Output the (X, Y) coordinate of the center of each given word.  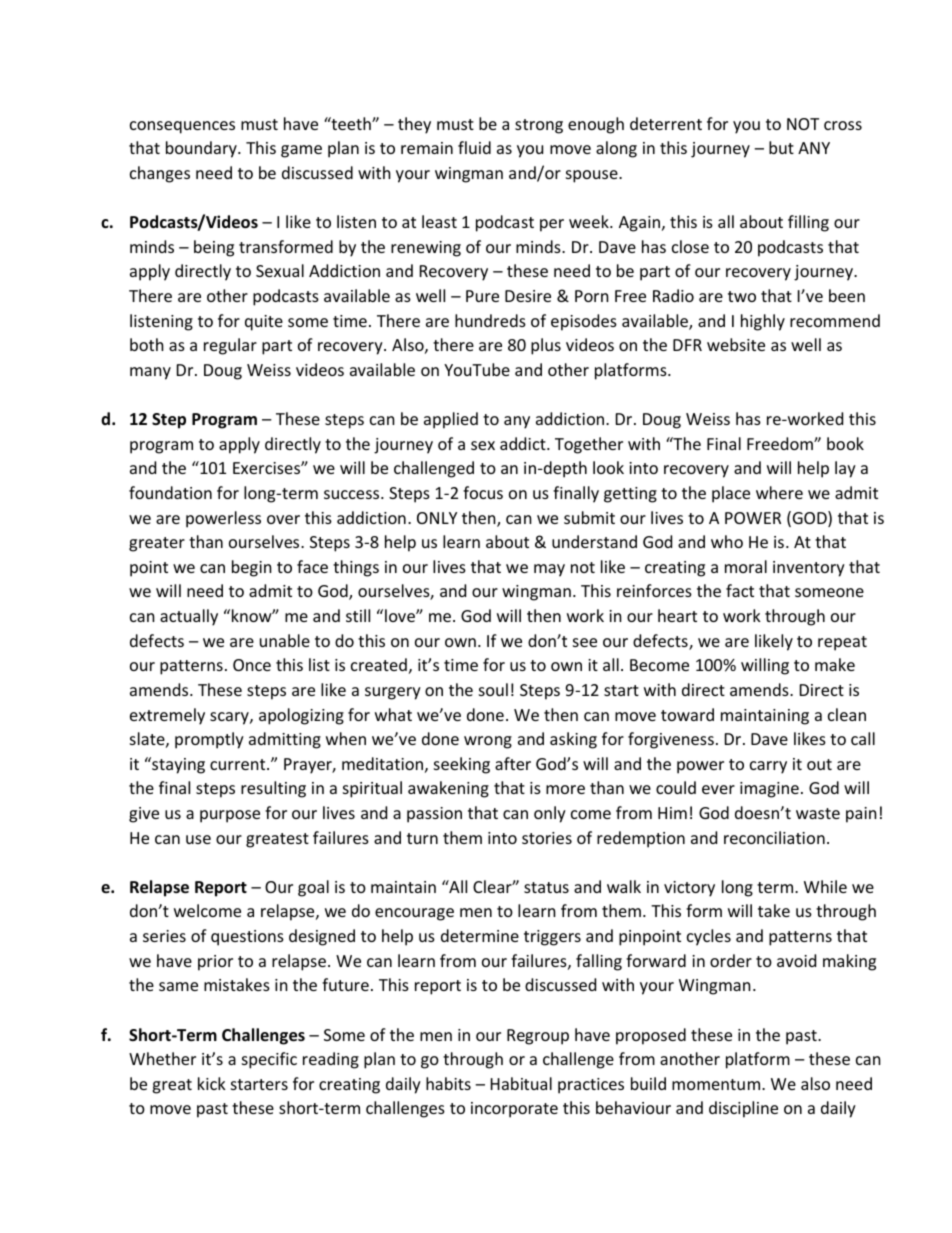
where (779, 492)
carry (768, 767)
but (781, 147)
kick (212, 1083)
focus (483, 492)
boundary (202, 149)
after (513, 763)
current (239, 764)
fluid (474, 147)
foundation (170, 492)
